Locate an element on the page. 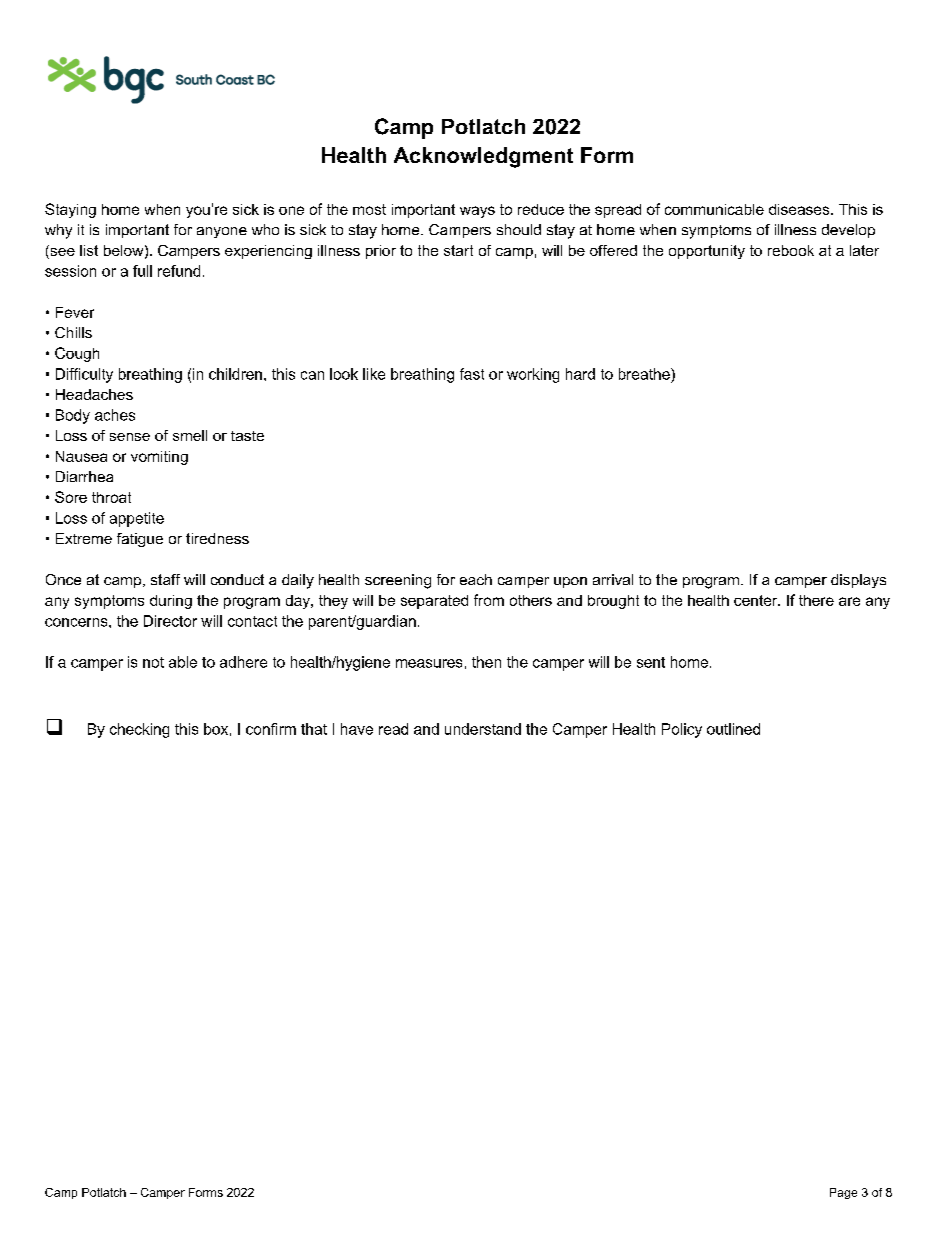 This image has height=1233, width=952. center is located at coordinates (757, 600).
